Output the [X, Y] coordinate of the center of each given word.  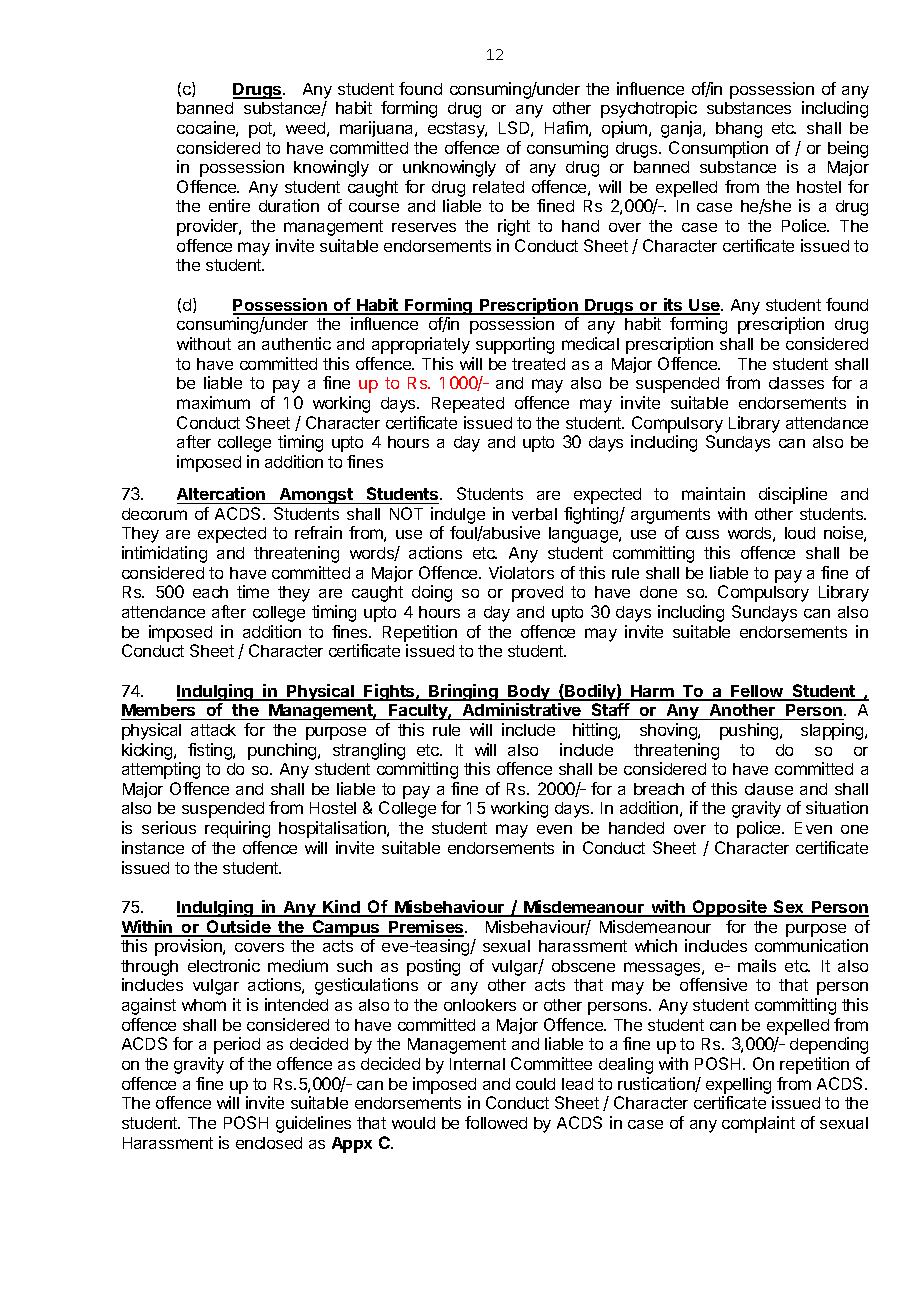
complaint [758, 1124]
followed [496, 1122]
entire [229, 205]
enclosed [269, 1143]
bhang [739, 130]
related [498, 187]
